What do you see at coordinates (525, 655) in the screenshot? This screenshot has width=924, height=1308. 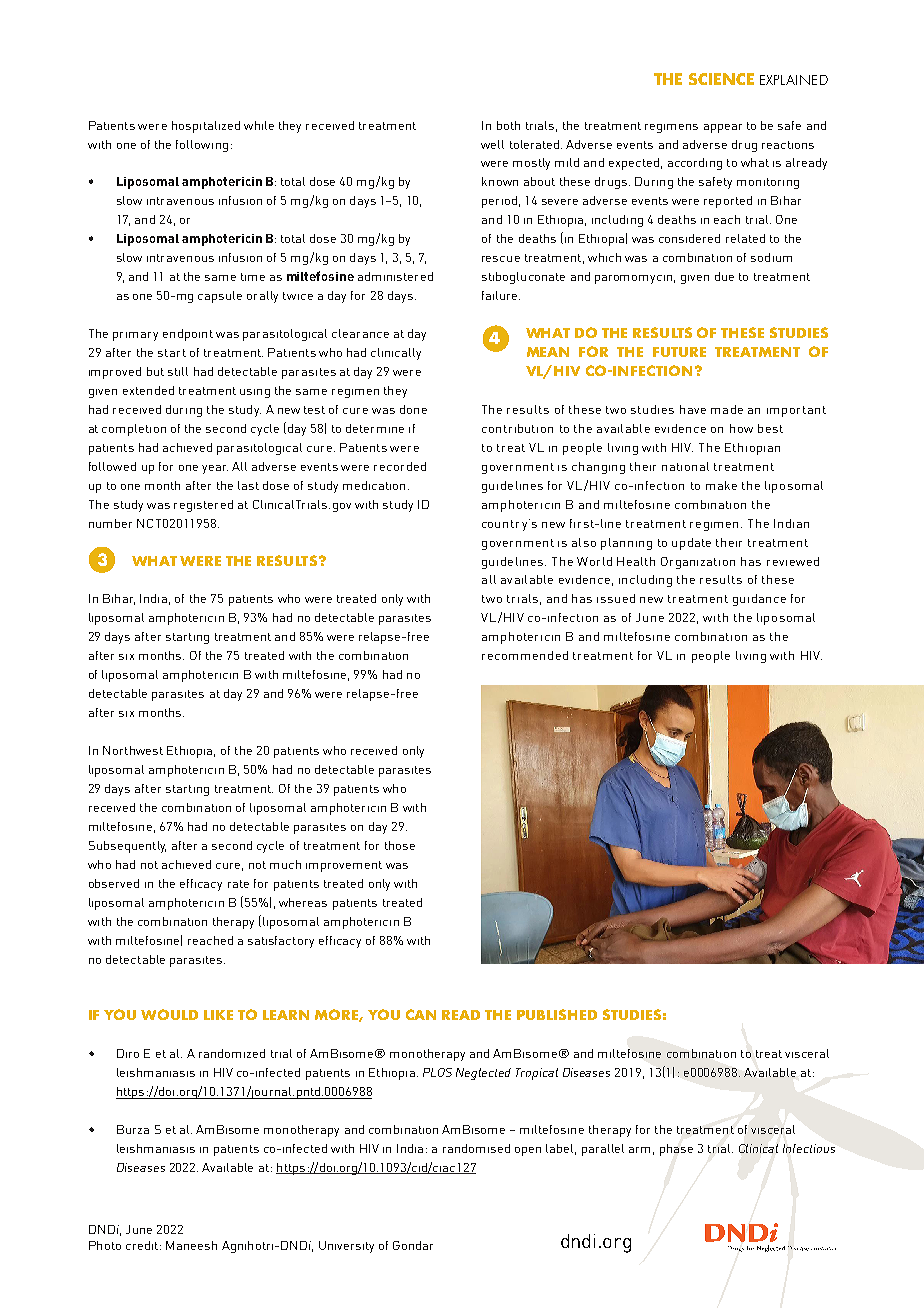 I see `recommended` at bounding box center [525, 655].
